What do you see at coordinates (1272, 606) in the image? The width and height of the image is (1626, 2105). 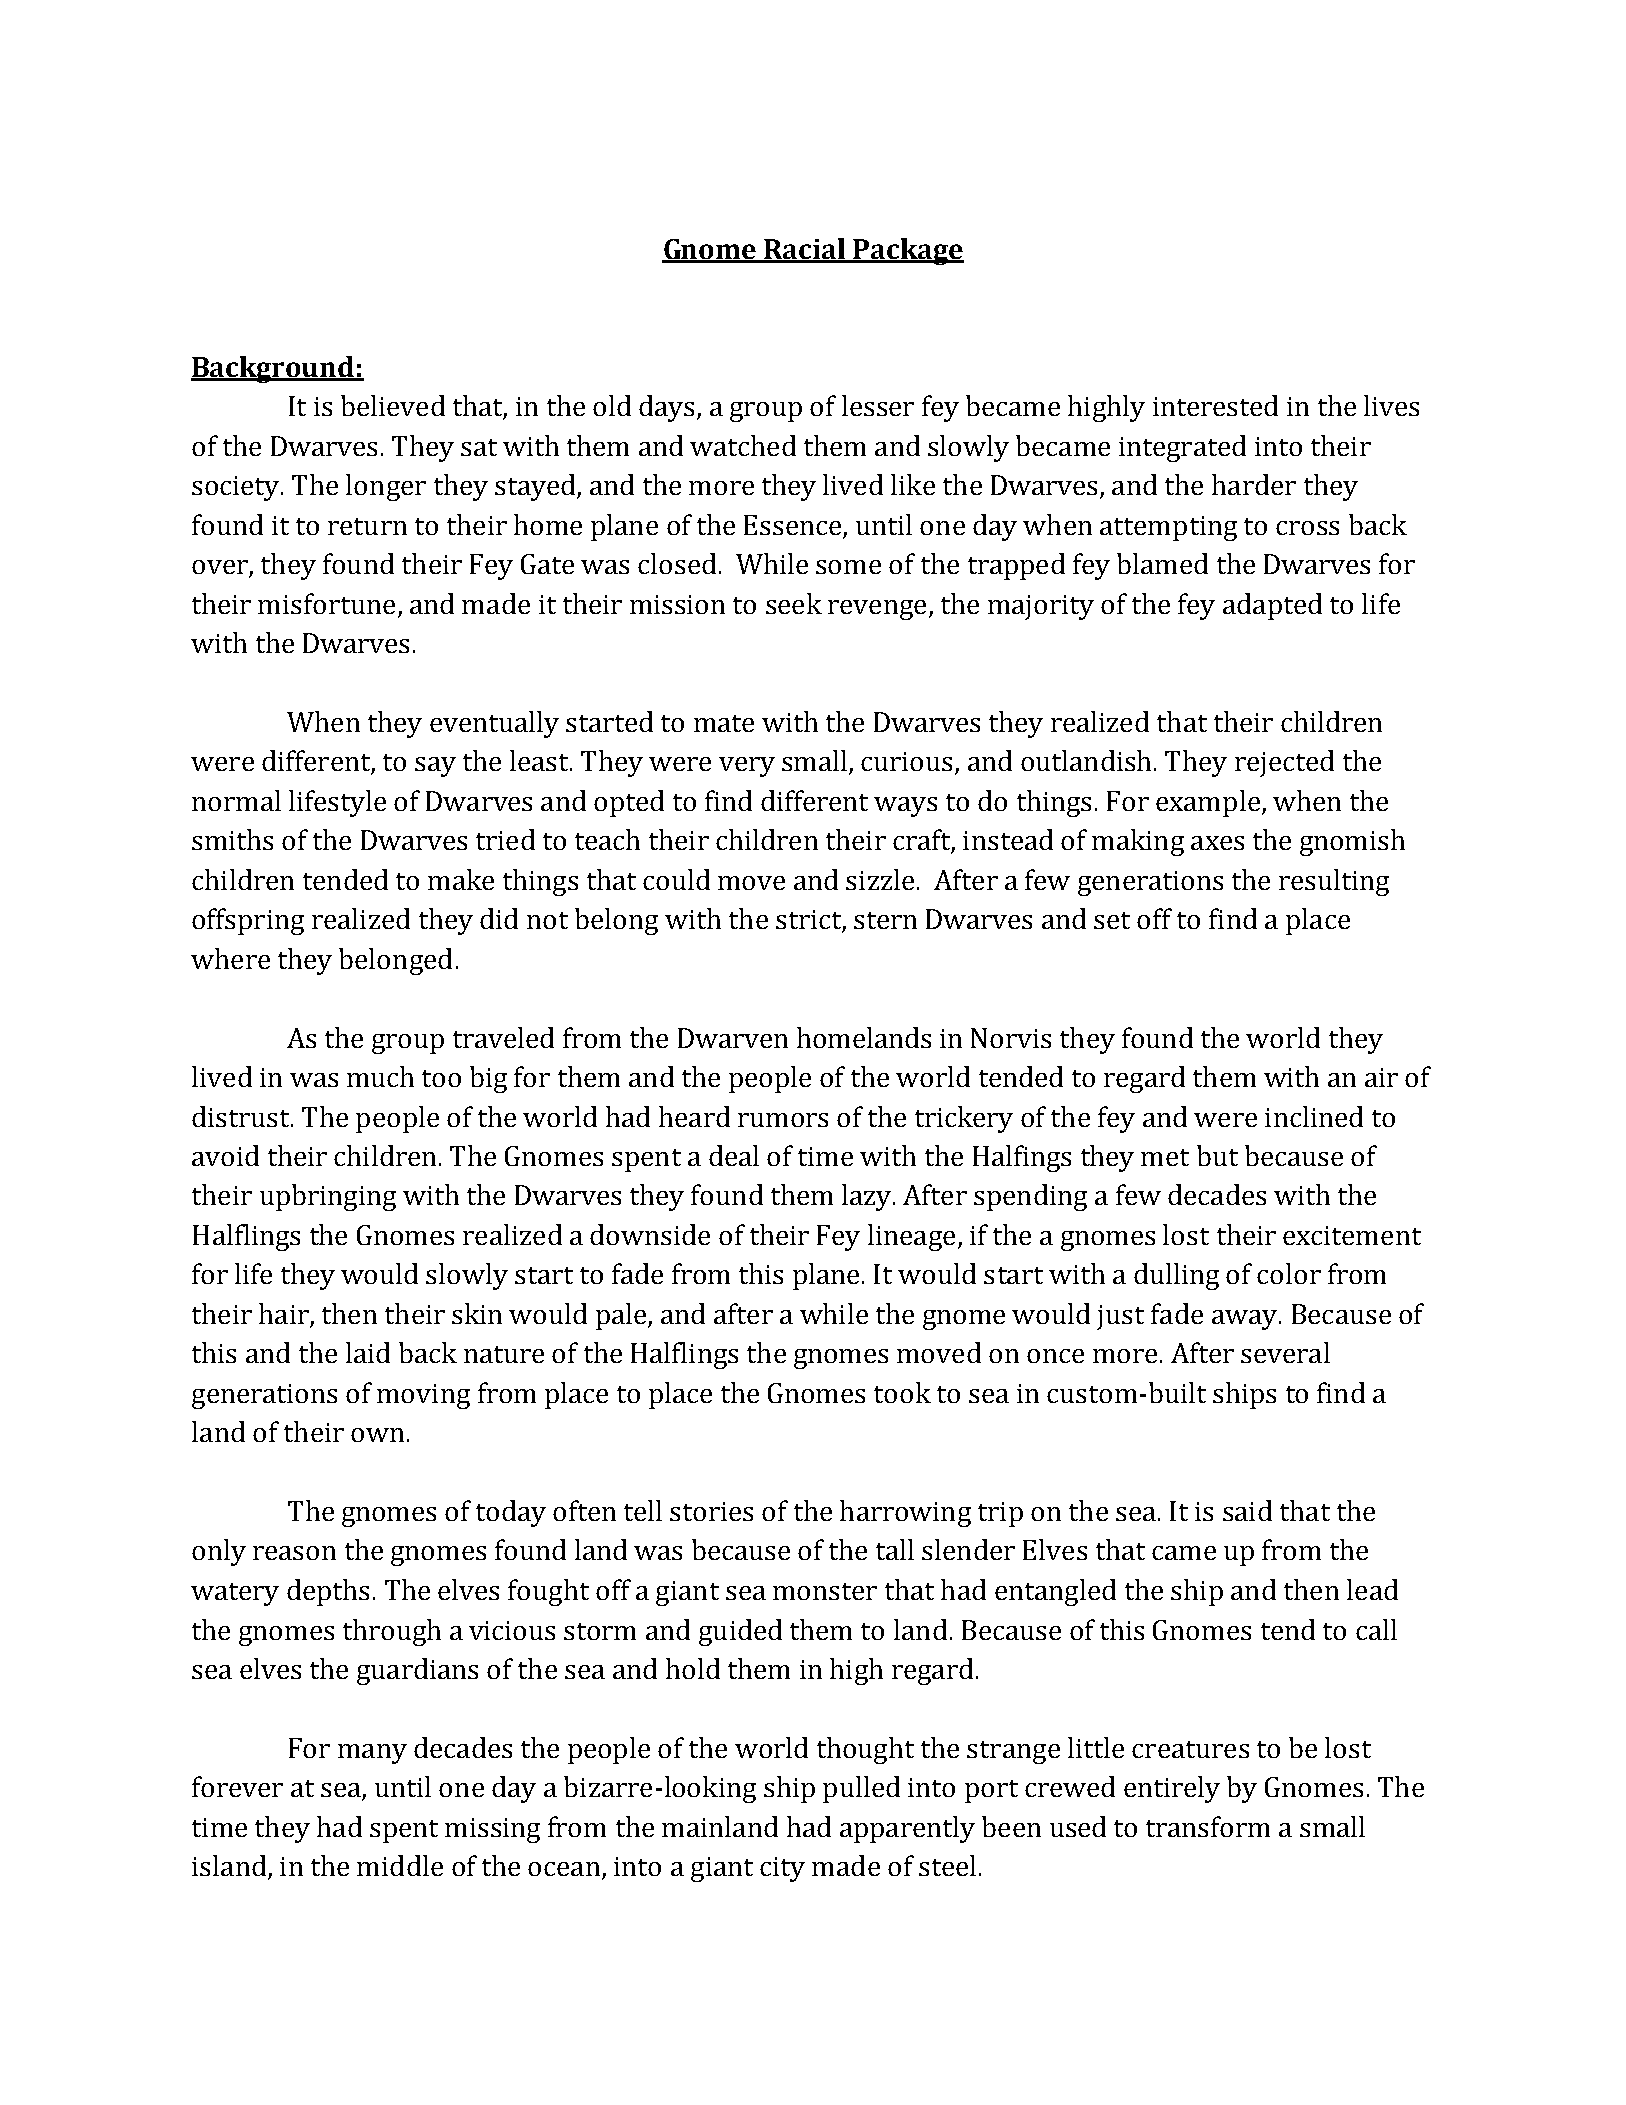 I see `adapted` at bounding box center [1272, 606].
